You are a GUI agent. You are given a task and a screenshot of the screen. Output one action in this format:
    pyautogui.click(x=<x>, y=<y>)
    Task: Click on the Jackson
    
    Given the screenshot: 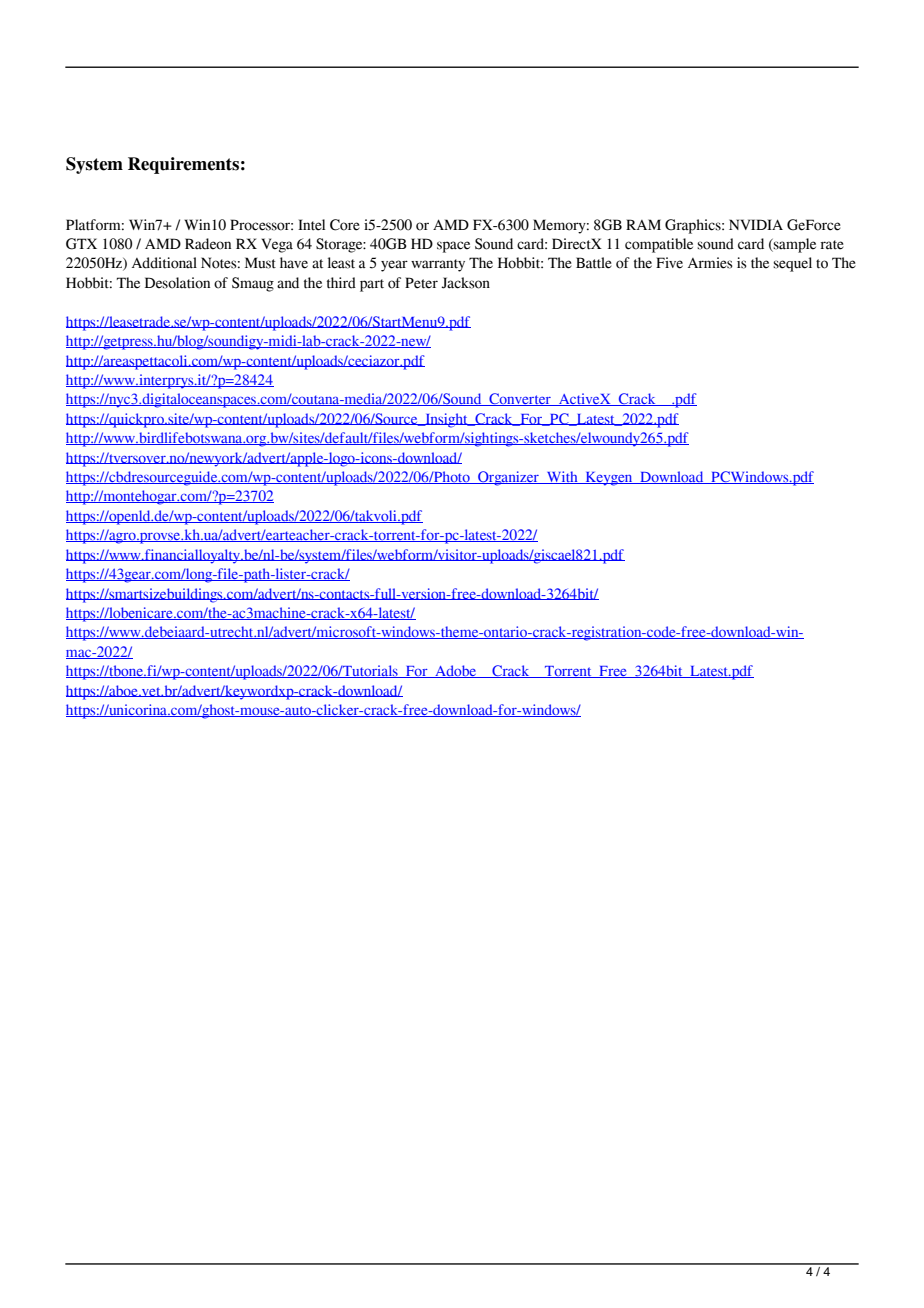 What is the action you would take?
    pyautogui.click(x=465, y=283)
